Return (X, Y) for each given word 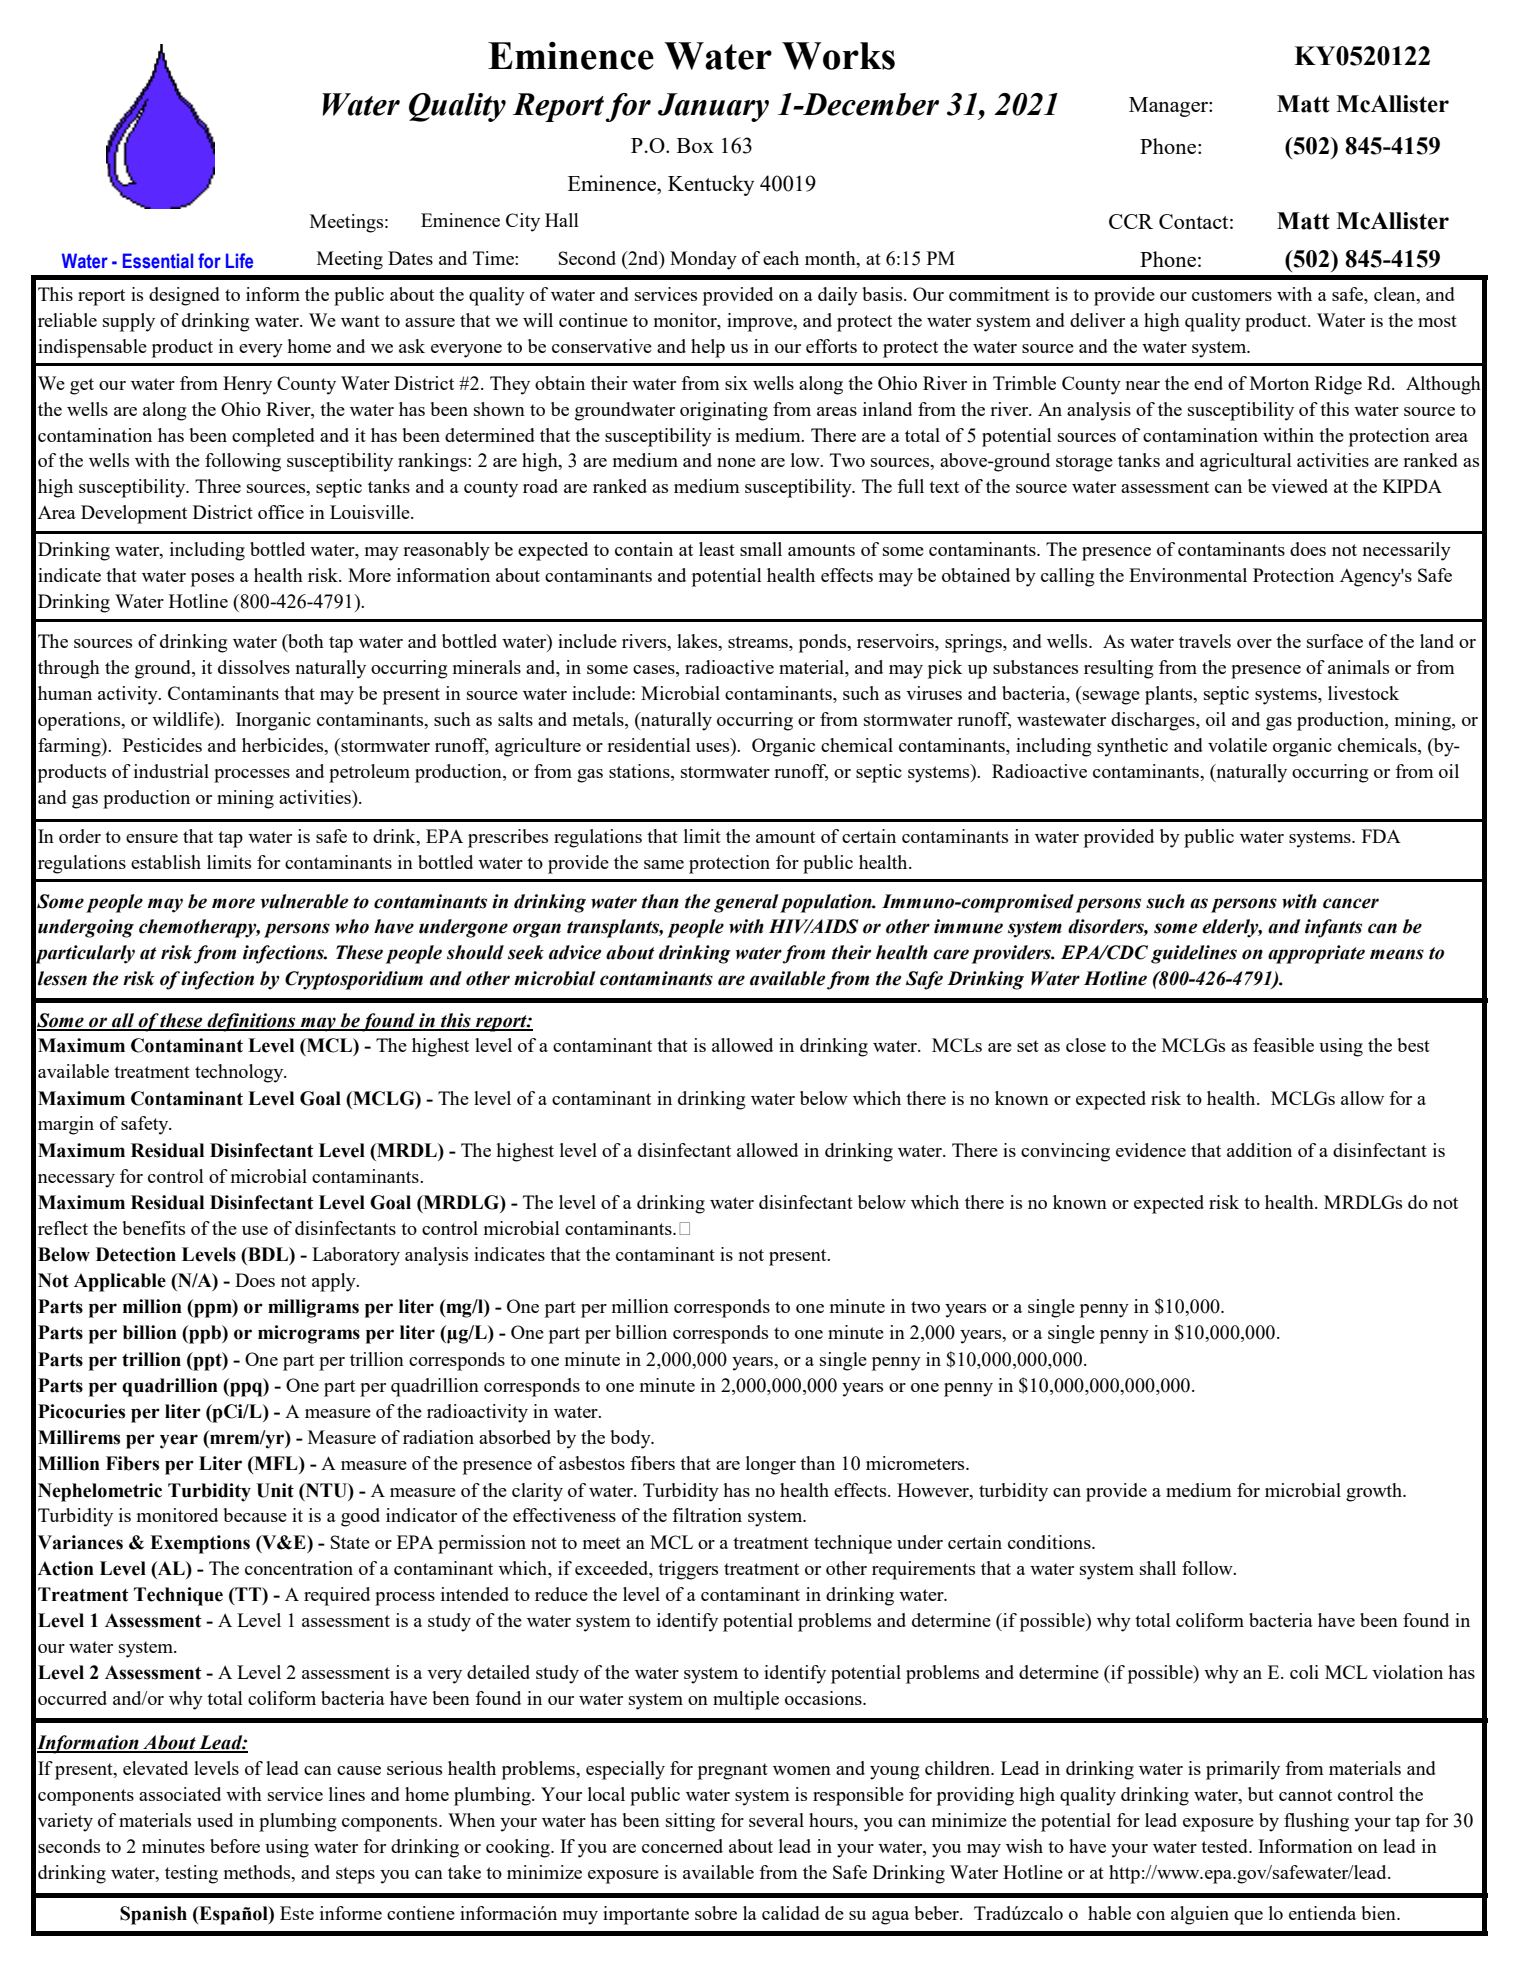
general (746, 903)
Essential (158, 261)
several (776, 1820)
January (713, 107)
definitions (251, 1022)
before (235, 1846)
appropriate (1316, 954)
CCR (1131, 221)
